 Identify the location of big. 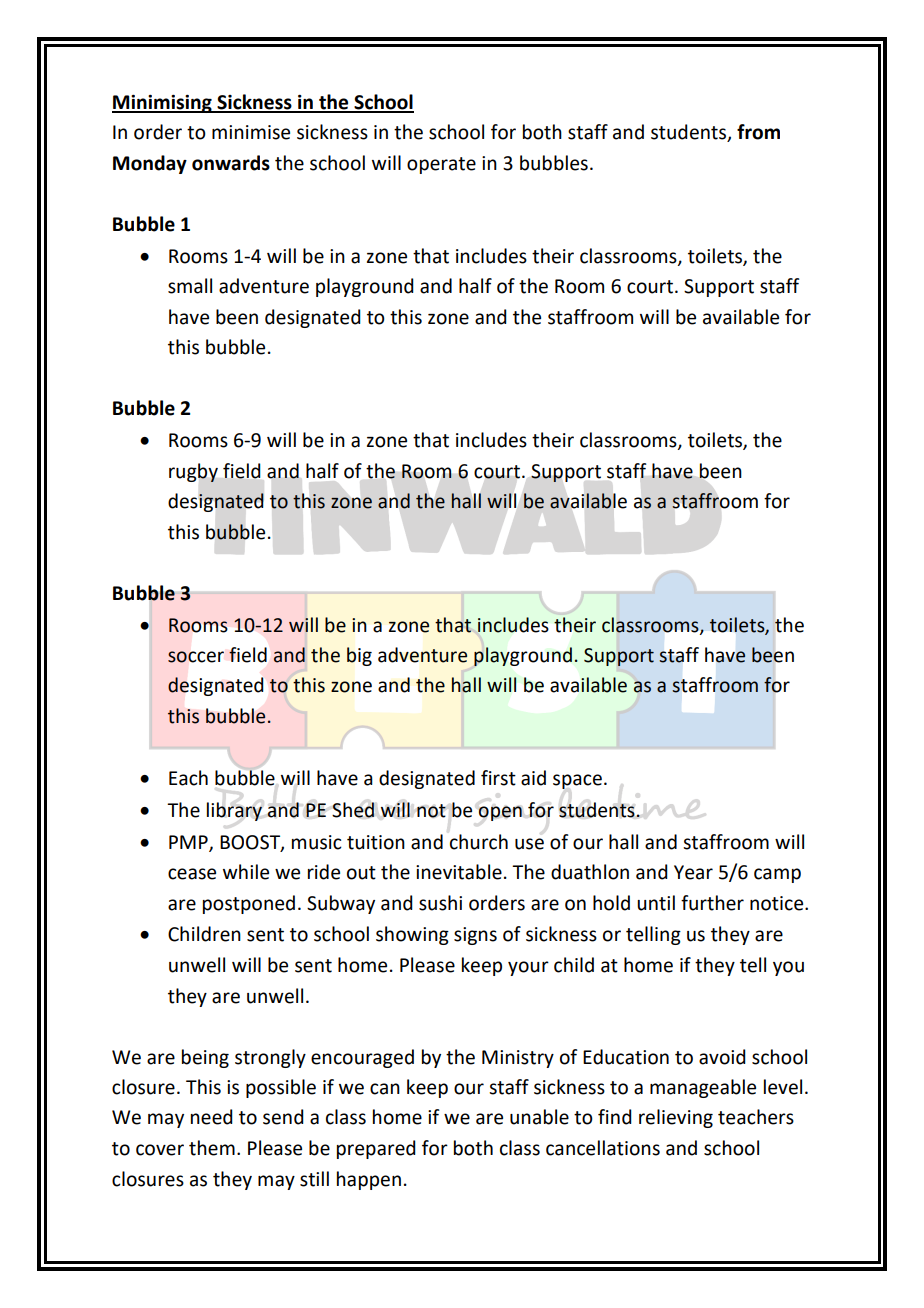
(359, 656).
